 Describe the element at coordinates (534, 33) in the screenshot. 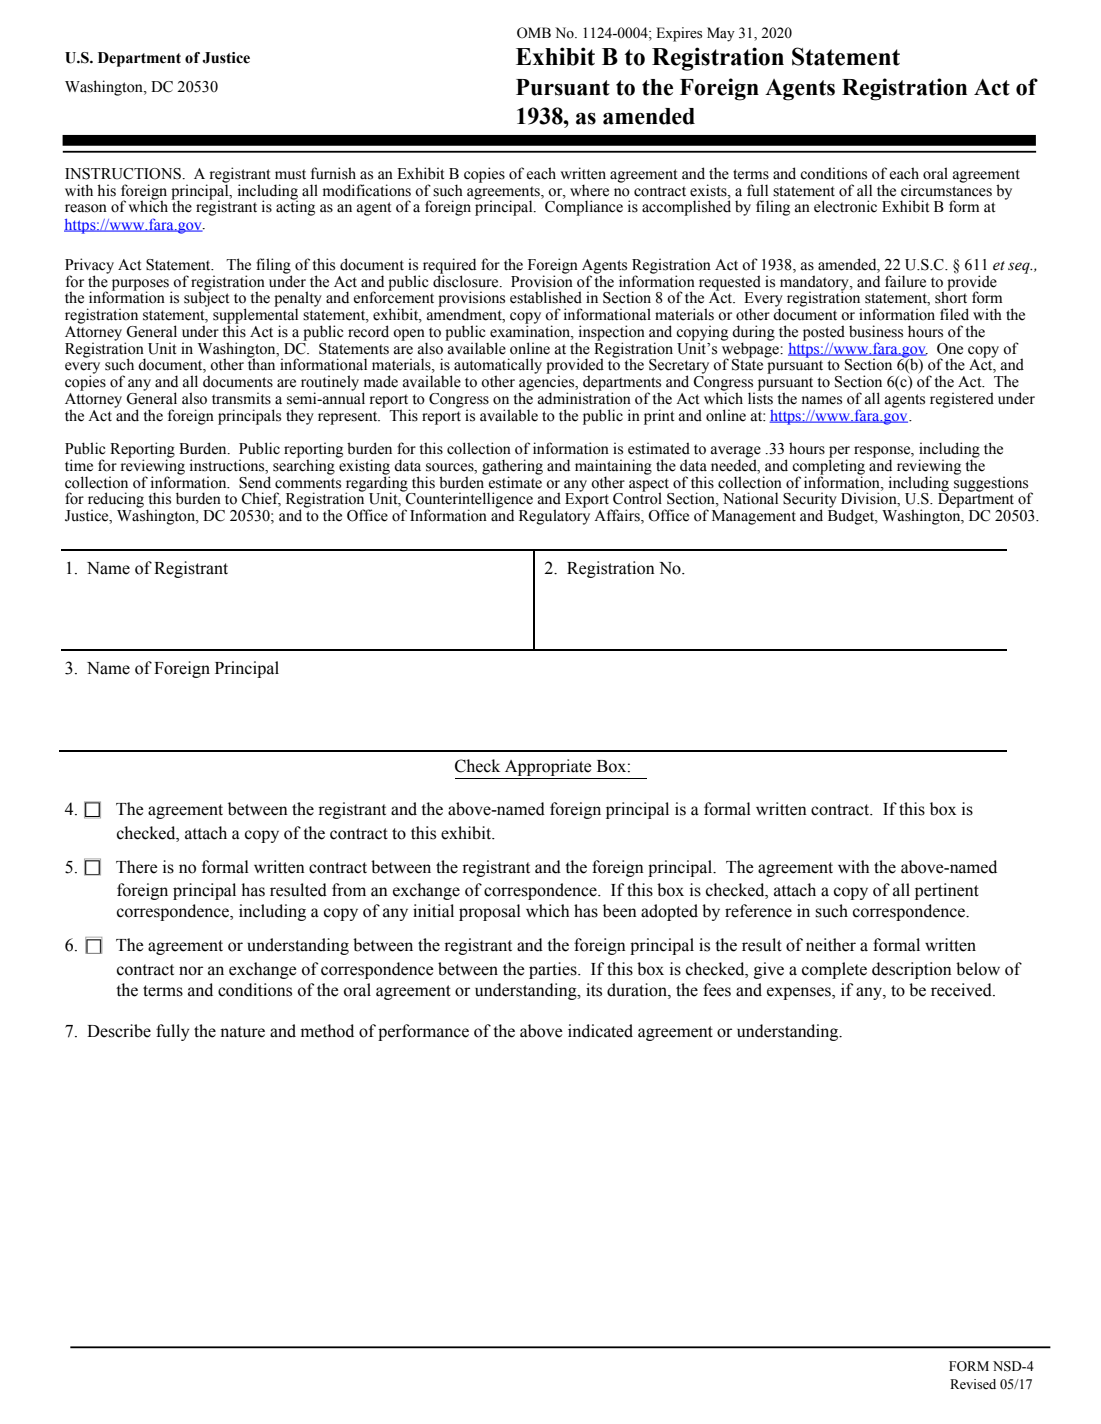

I see `OMB` at that location.
